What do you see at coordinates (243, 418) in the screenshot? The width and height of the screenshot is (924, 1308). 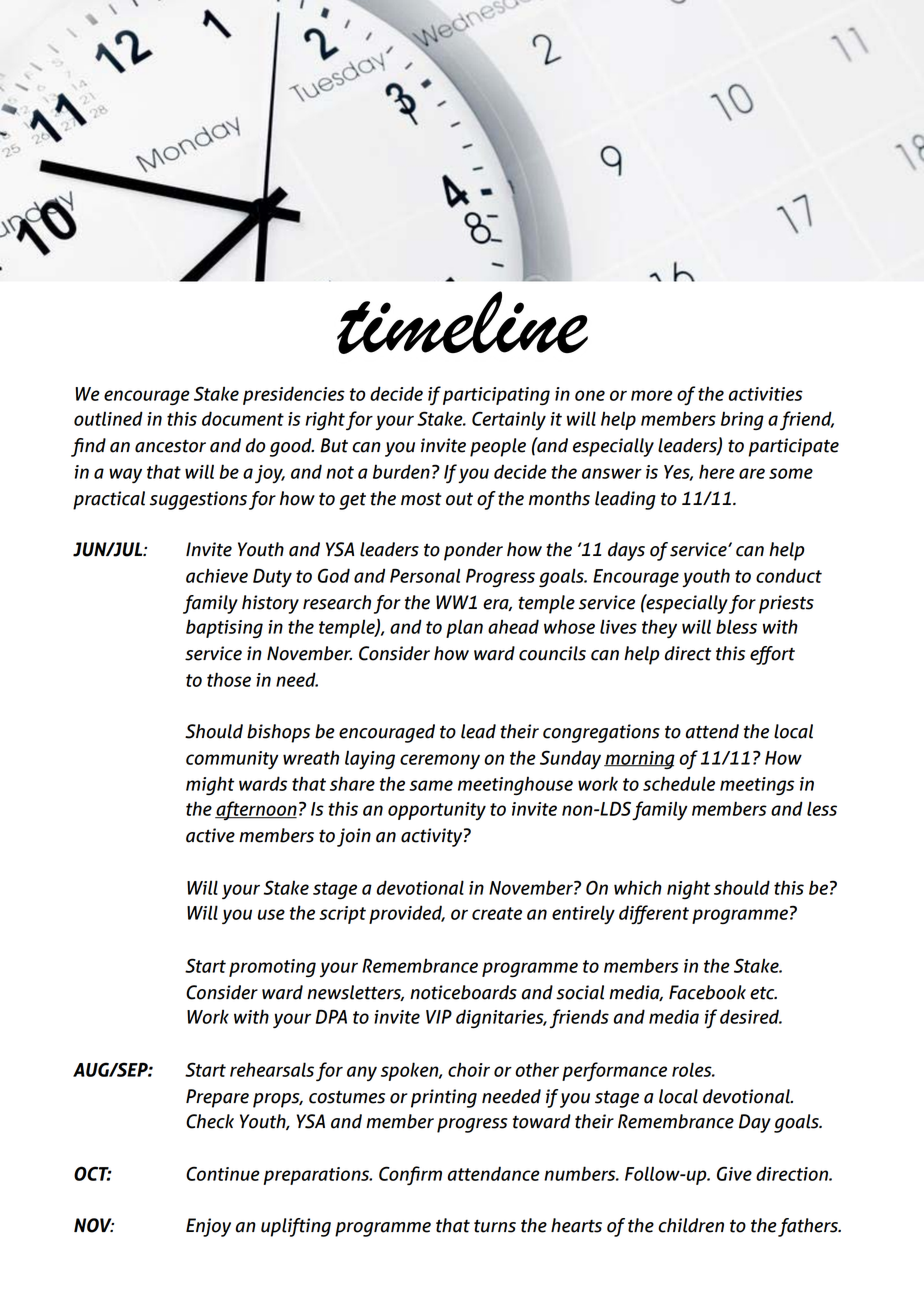 I see `document` at bounding box center [243, 418].
